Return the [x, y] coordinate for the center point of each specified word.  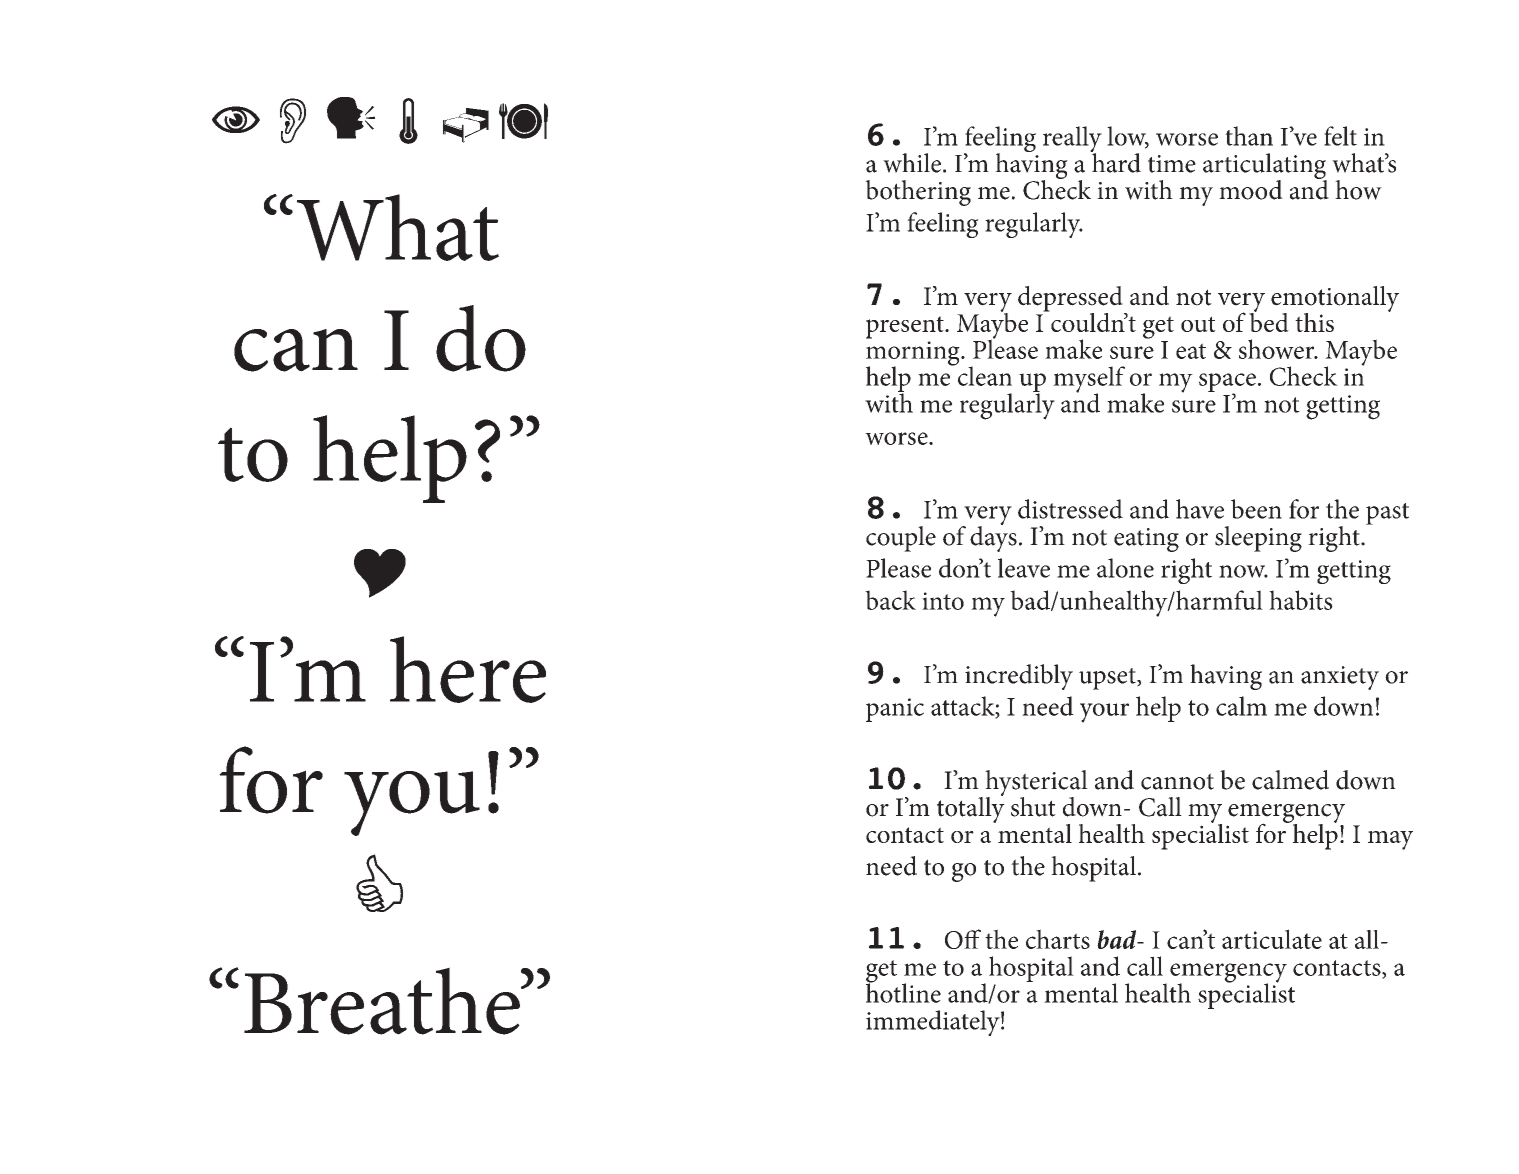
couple [901, 539]
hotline [903, 992]
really [1072, 140]
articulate [1272, 939]
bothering [918, 193]
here [468, 669]
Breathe [383, 1001]
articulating [1265, 167]
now [1243, 571]
